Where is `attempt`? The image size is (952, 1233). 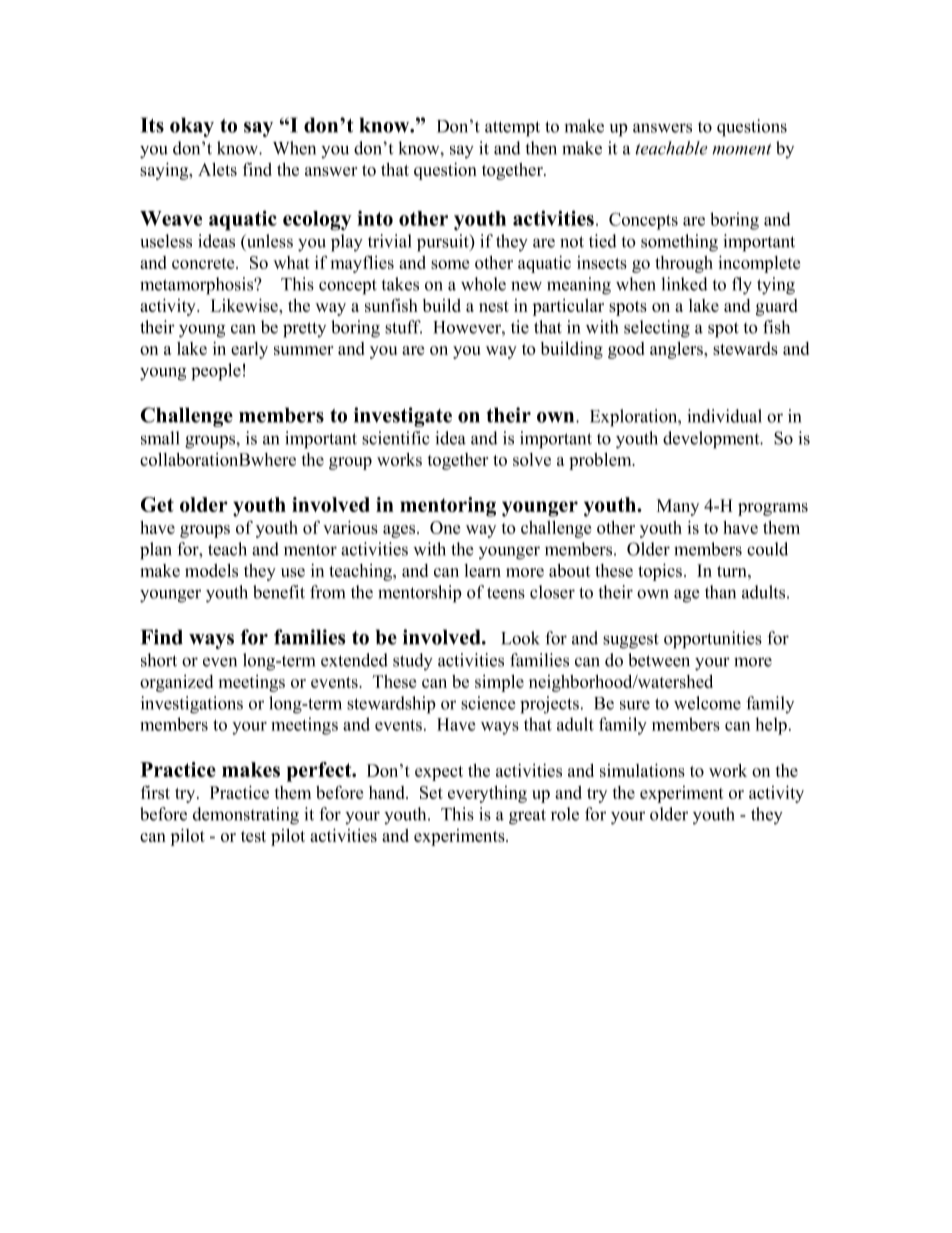 attempt is located at coordinates (512, 129).
